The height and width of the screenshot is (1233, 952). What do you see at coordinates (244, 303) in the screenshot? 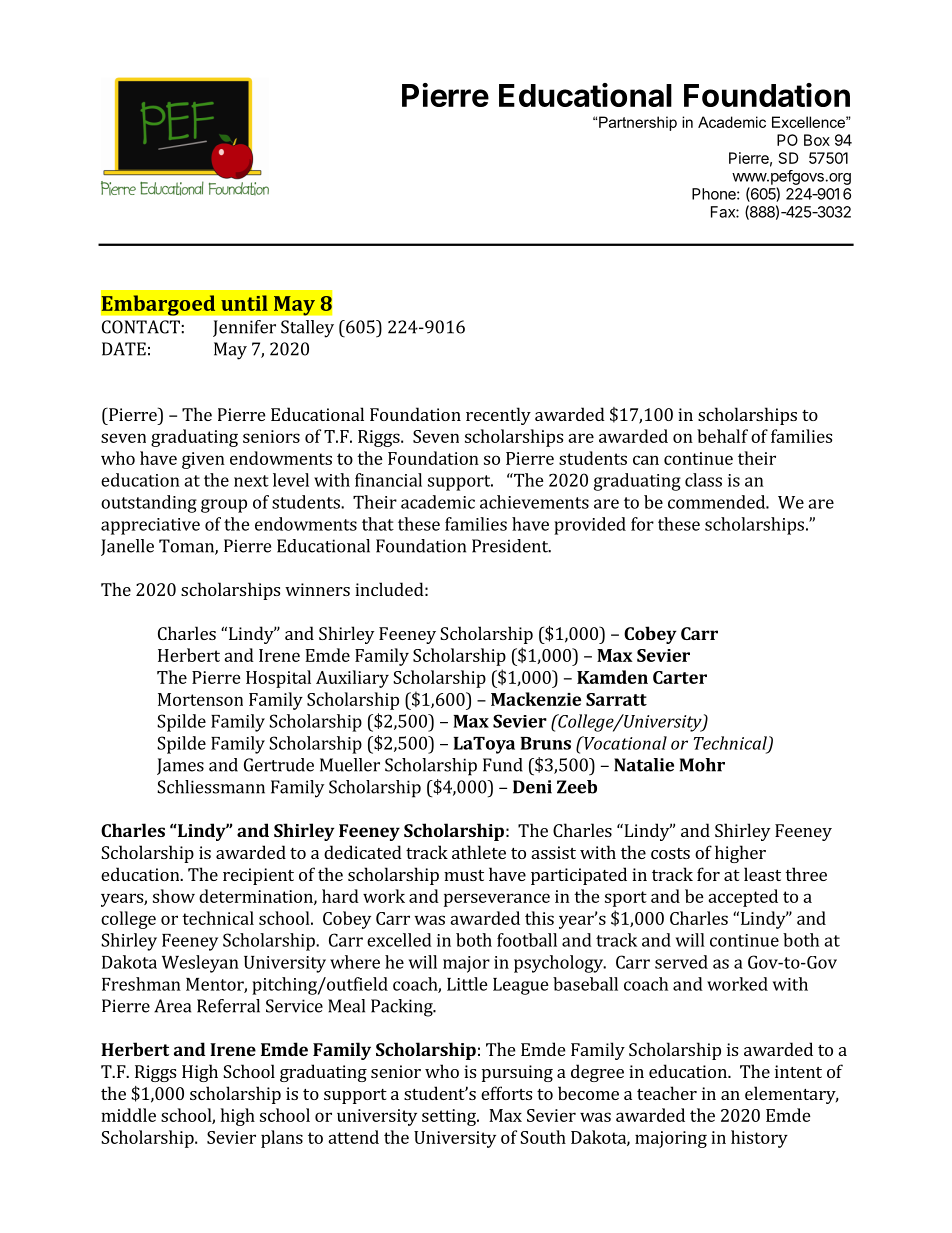
I see `until` at bounding box center [244, 303].
